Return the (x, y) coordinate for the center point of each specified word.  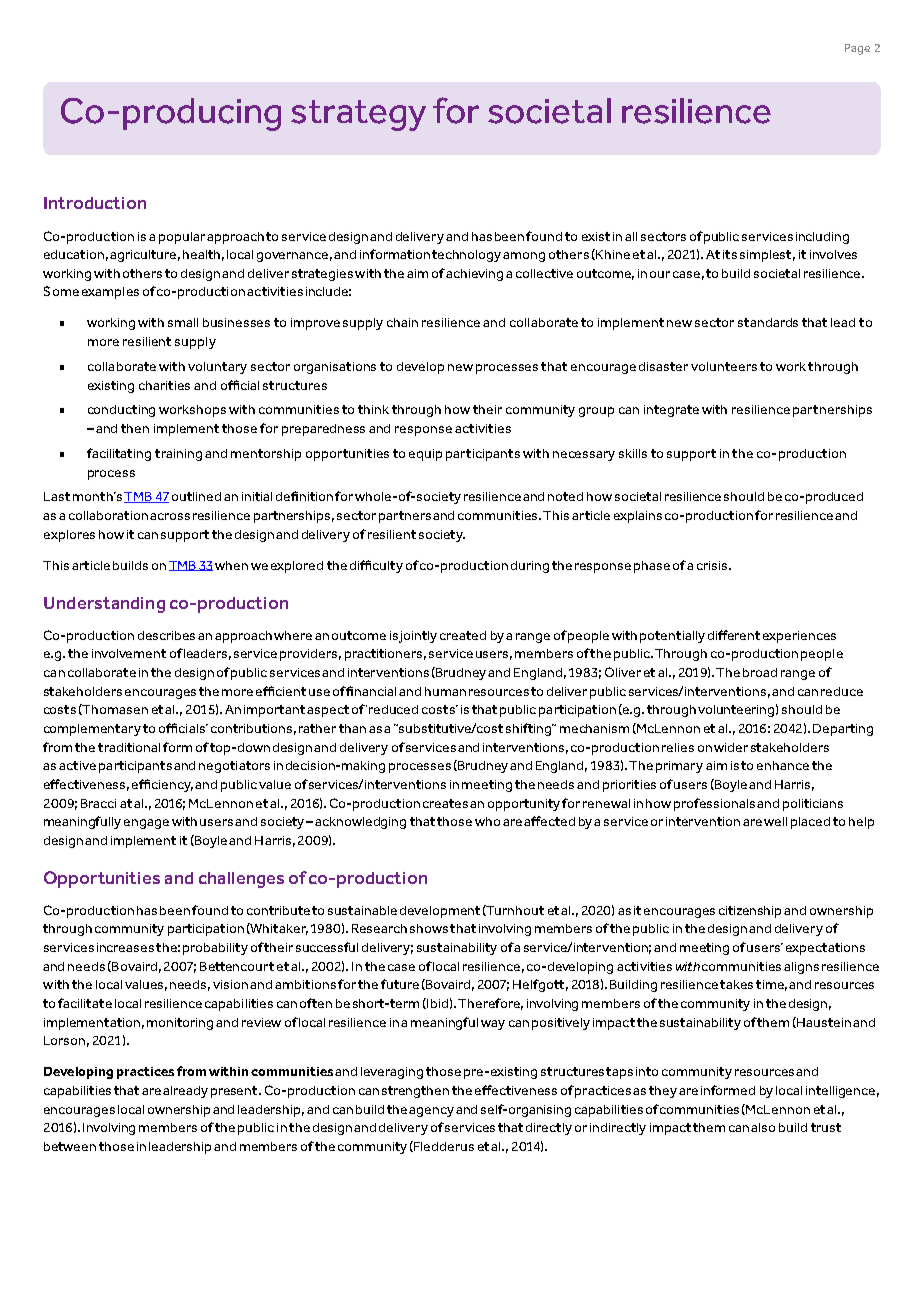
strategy (358, 115)
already (185, 1092)
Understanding (104, 605)
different (734, 635)
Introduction (95, 203)
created (463, 635)
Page (857, 49)
